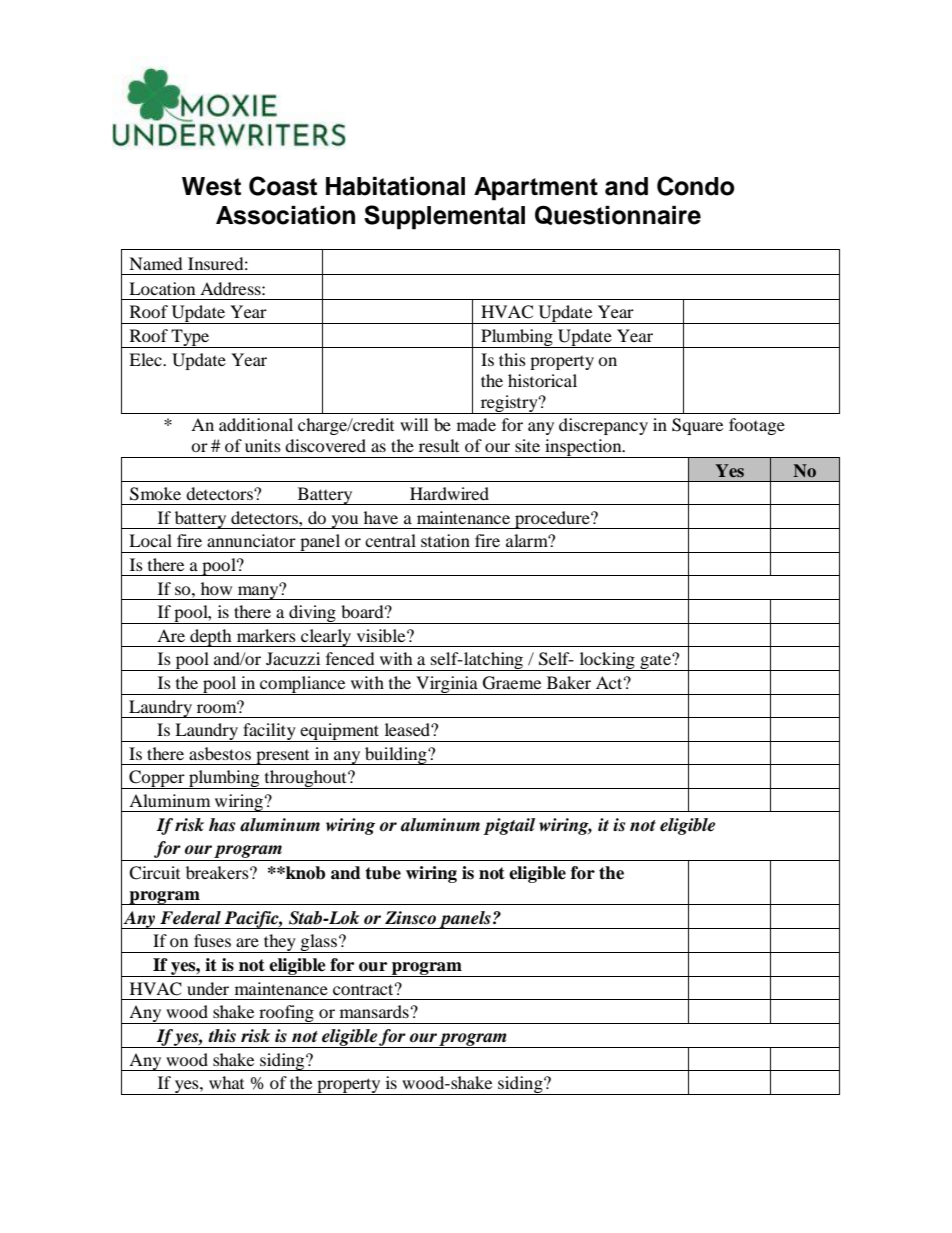  Describe the element at coordinates (280, 943) in the image. I see `they` at that location.
